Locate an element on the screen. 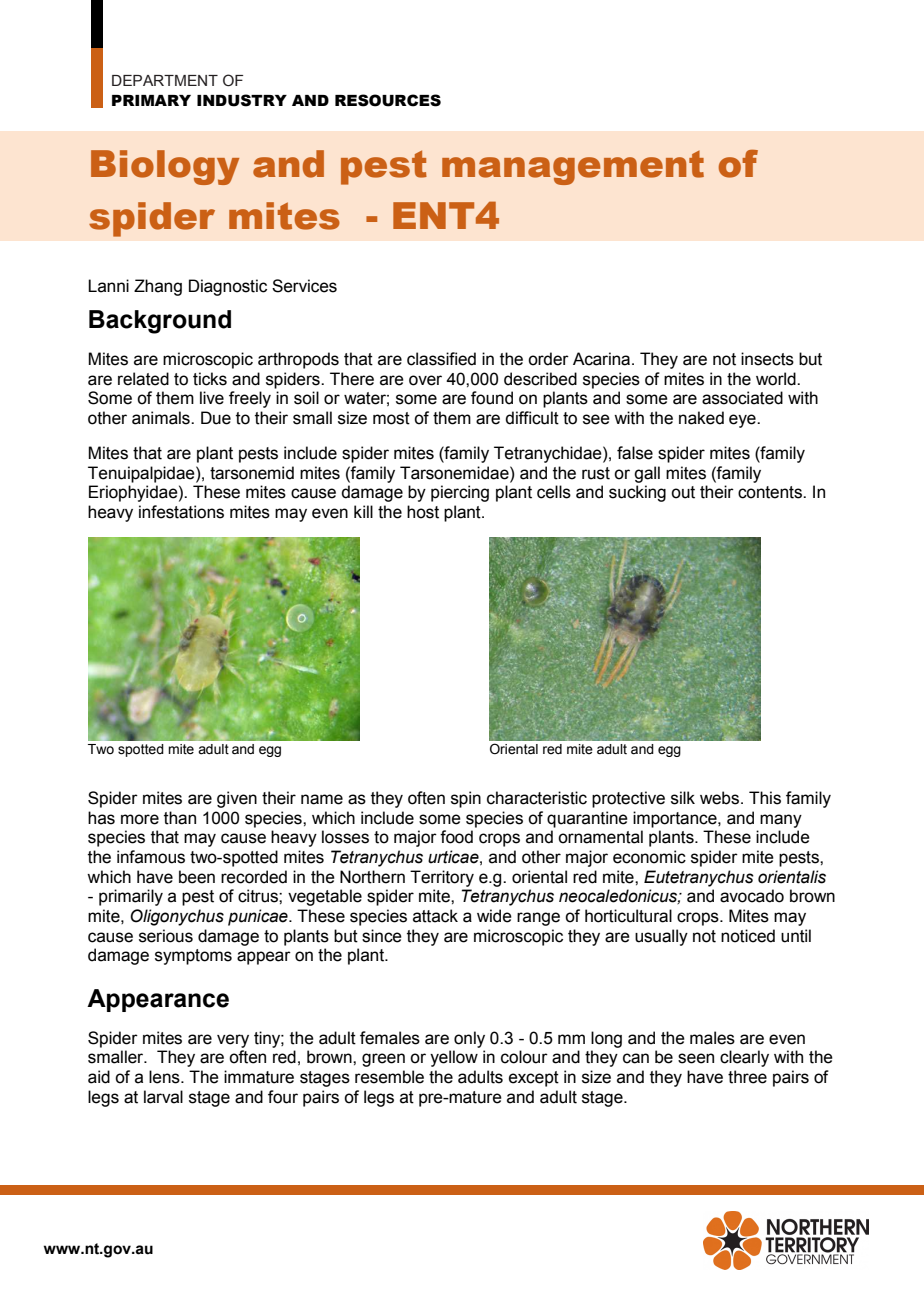 The height and width of the screenshot is (1308, 924). yellow is located at coordinates (454, 1058).
